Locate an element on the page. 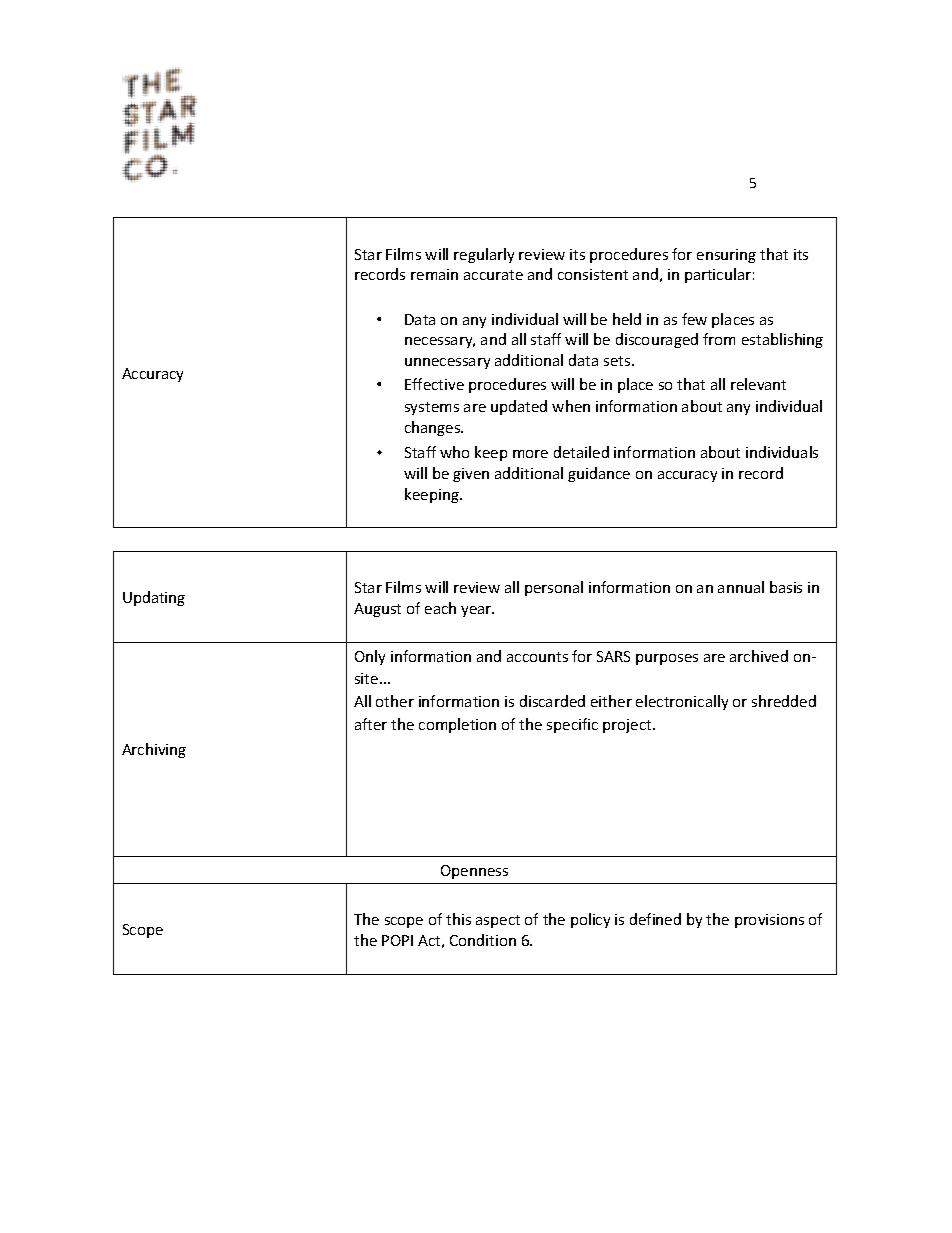  particular is located at coordinates (718, 275).
